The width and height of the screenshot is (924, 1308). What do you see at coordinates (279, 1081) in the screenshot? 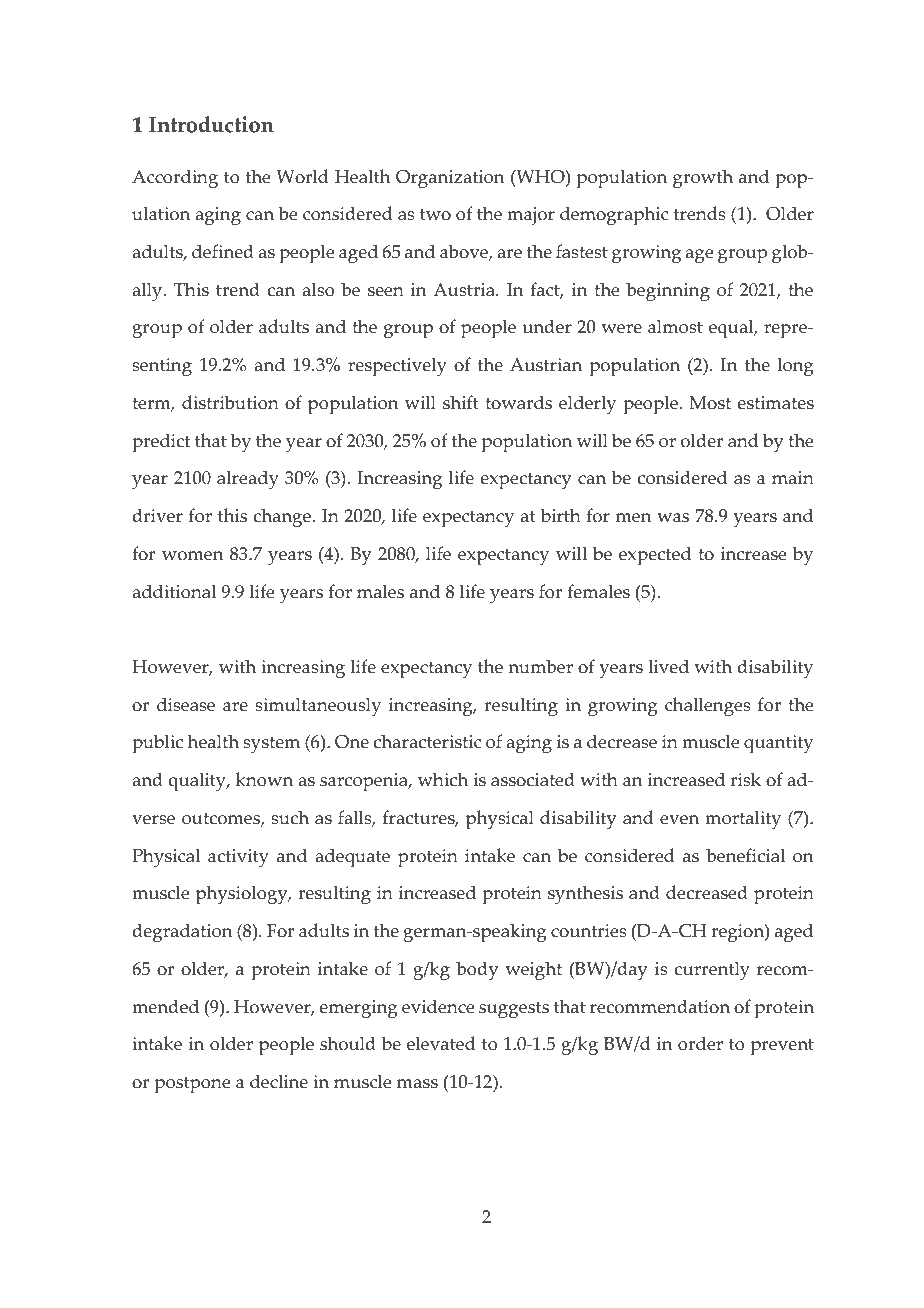
I see `decline` at bounding box center [279, 1081].
